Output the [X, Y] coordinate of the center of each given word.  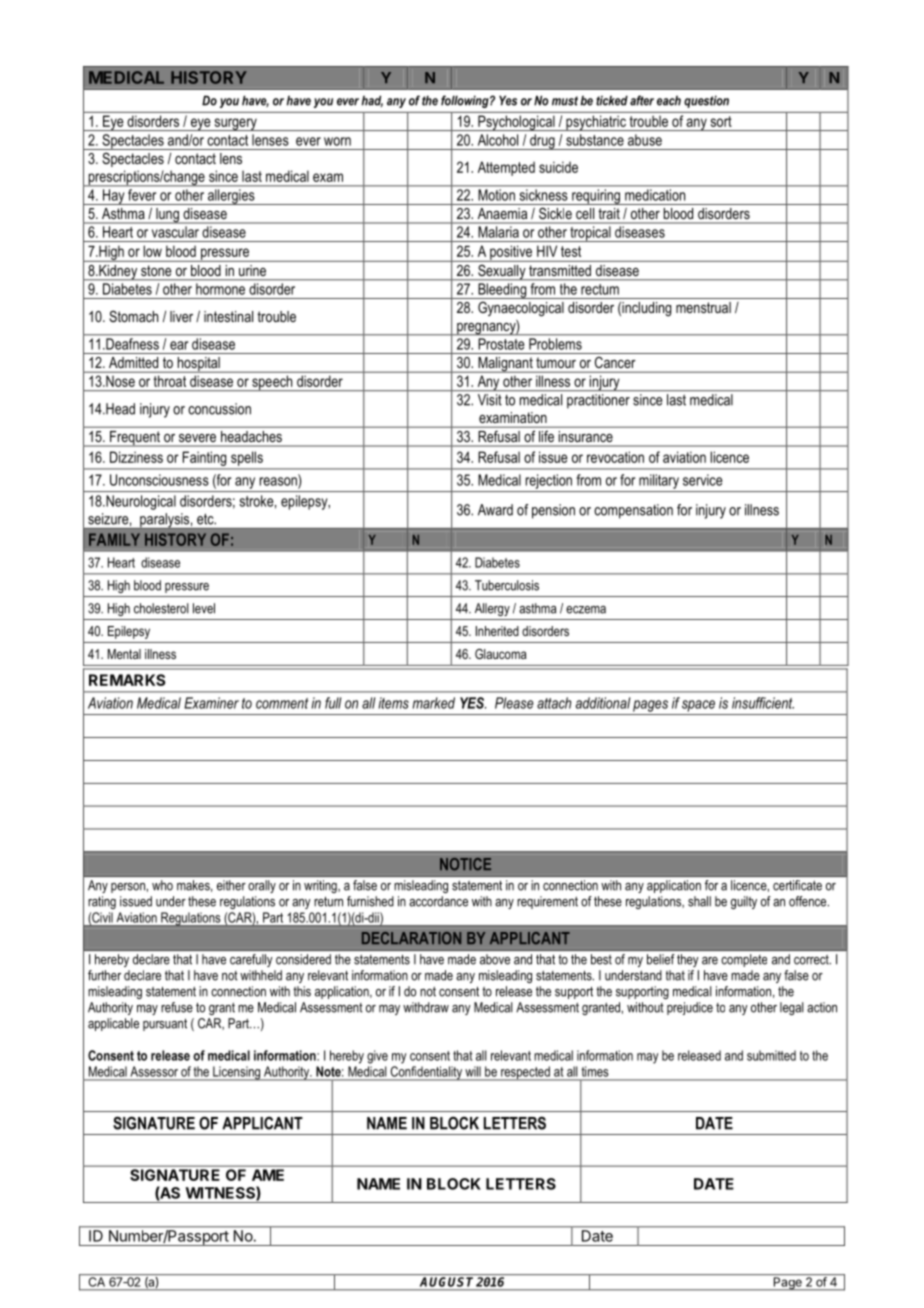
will [473, 1071]
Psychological [516, 123]
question [706, 101]
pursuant [165, 1024]
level [204, 608]
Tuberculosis [507, 585]
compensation [633, 511]
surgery [235, 124]
